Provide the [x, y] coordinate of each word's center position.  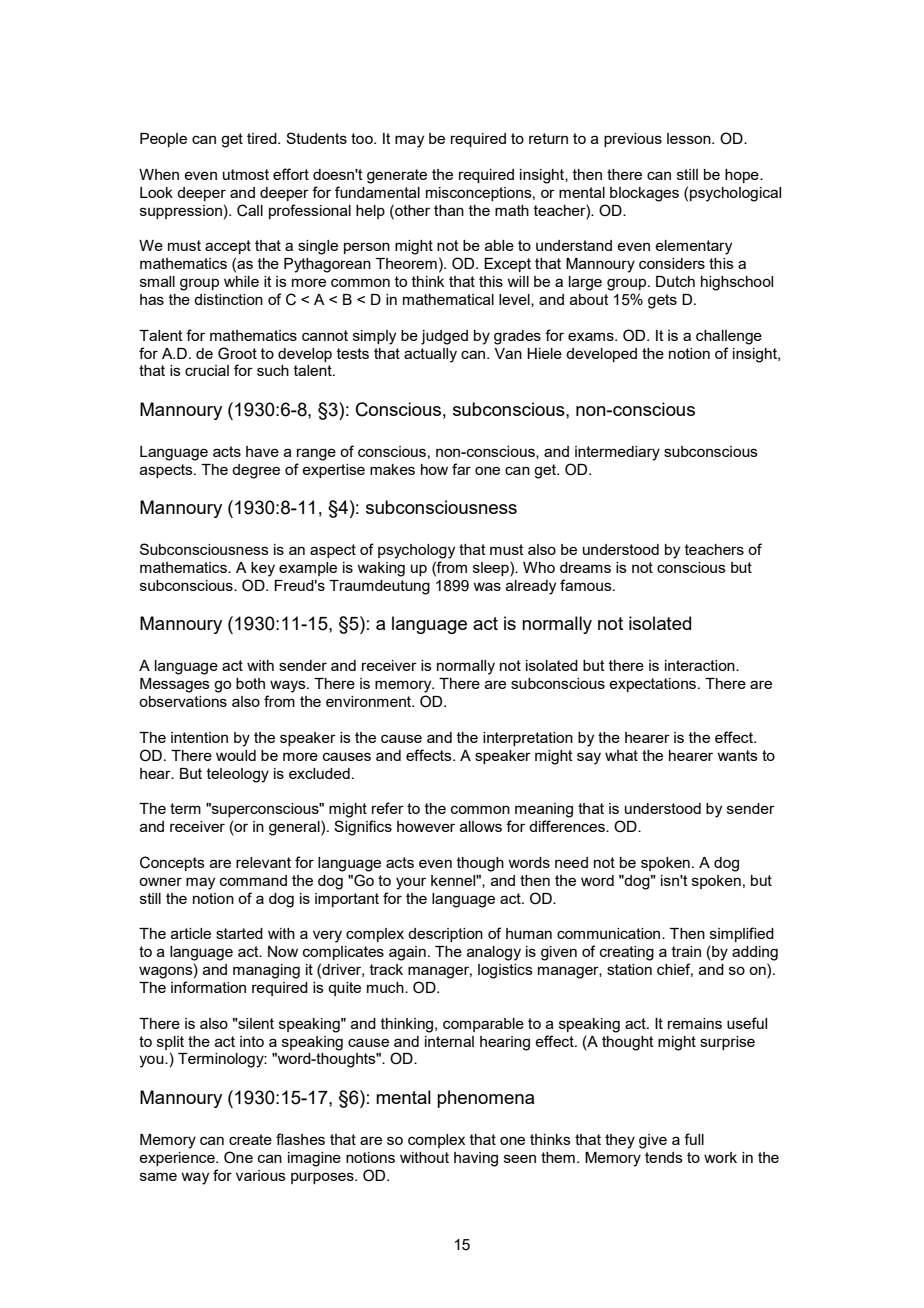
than [449, 210]
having [476, 1159]
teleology [238, 775]
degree [256, 471]
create [250, 1139]
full [694, 1139]
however [426, 826]
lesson [690, 138]
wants [737, 755]
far [461, 469]
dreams [585, 567]
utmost [246, 174]
